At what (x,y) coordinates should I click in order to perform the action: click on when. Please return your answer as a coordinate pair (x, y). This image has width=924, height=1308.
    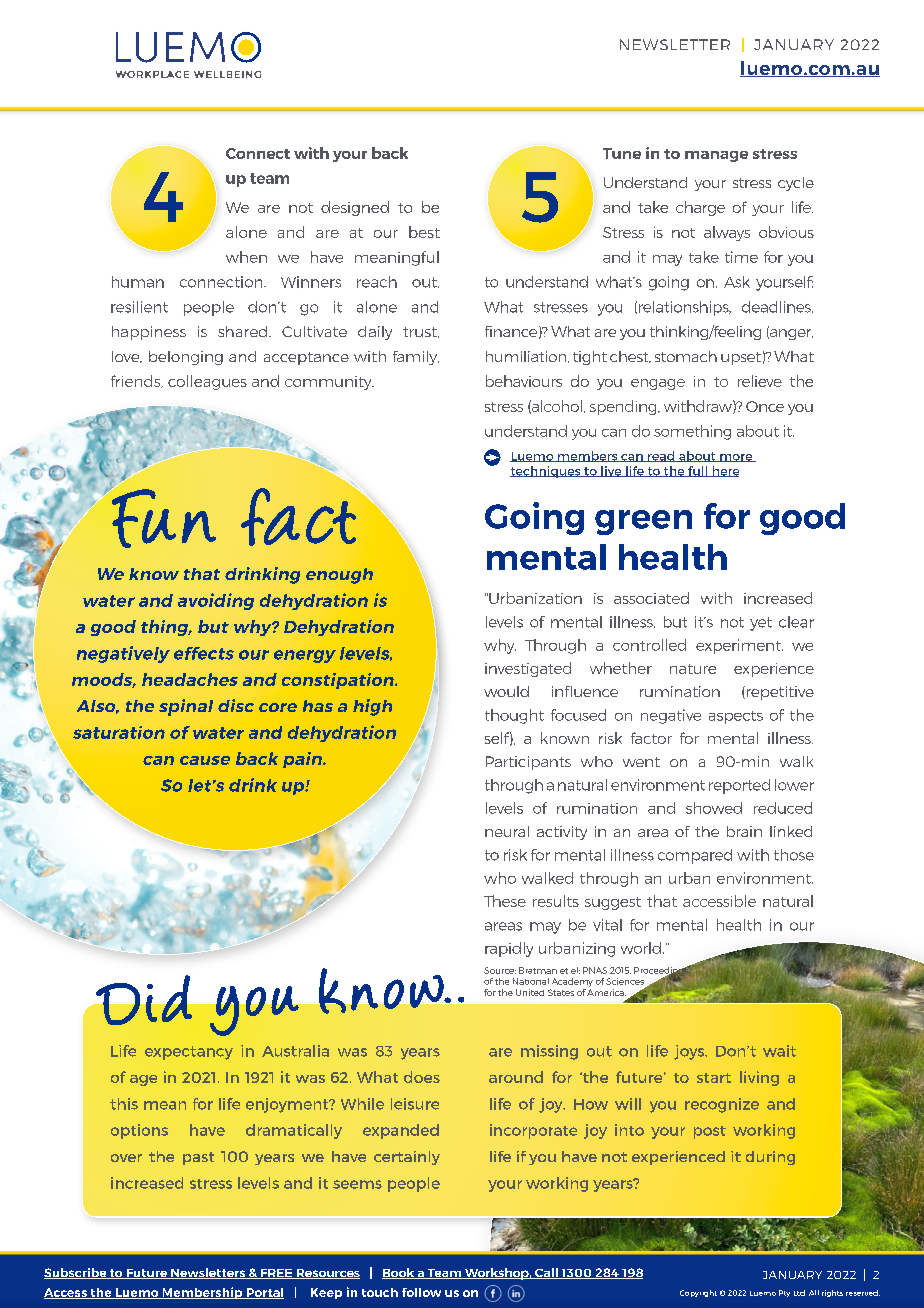
    Looking at the image, I should click on (246, 257).
